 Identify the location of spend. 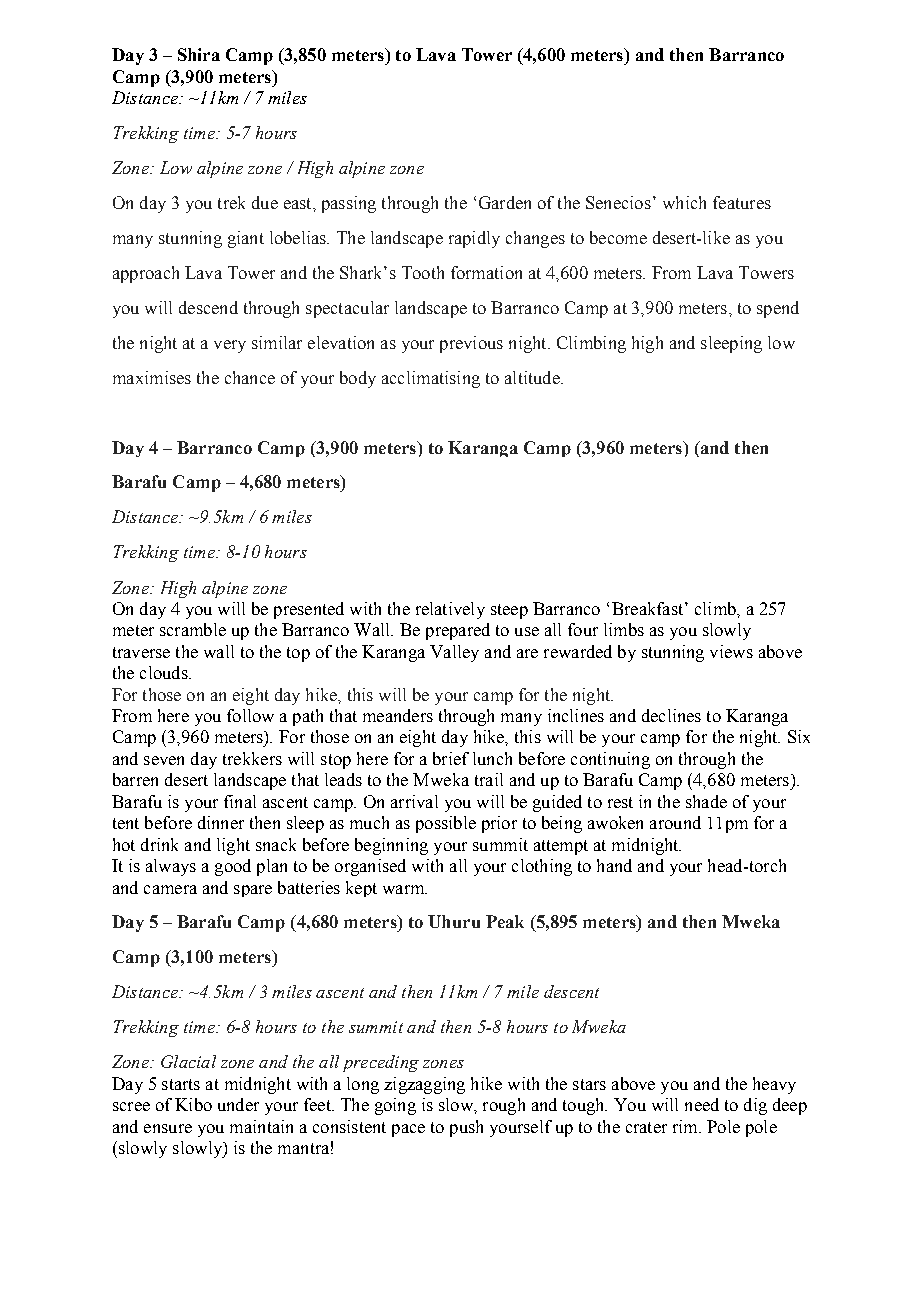
(778, 309).
